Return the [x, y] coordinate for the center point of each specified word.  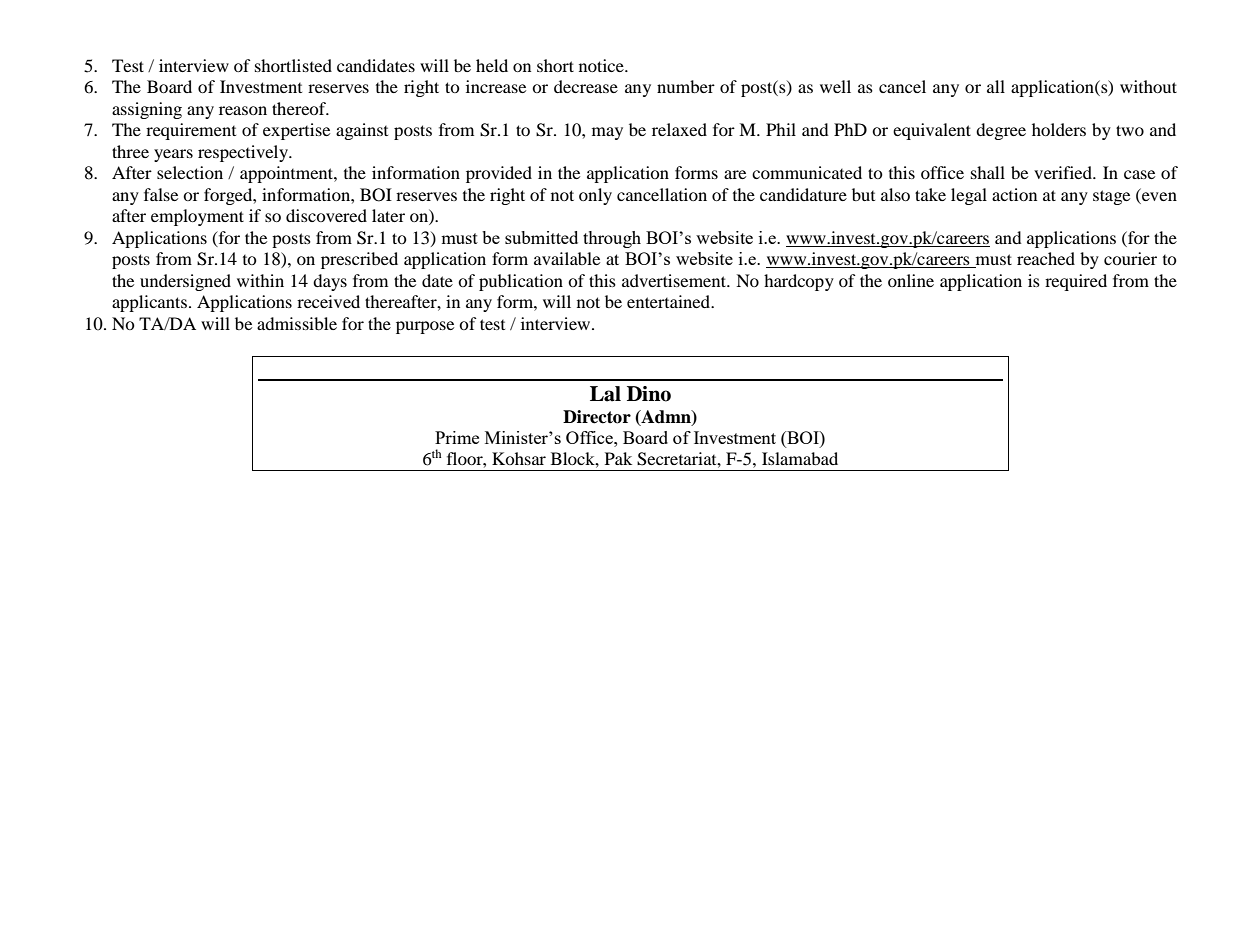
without [1148, 86]
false [161, 194]
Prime [457, 437]
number [686, 86]
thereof [300, 108]
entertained [669, 301]
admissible [297, 323]
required [1076, 282]
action [1014, 194]
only [595, 196]
